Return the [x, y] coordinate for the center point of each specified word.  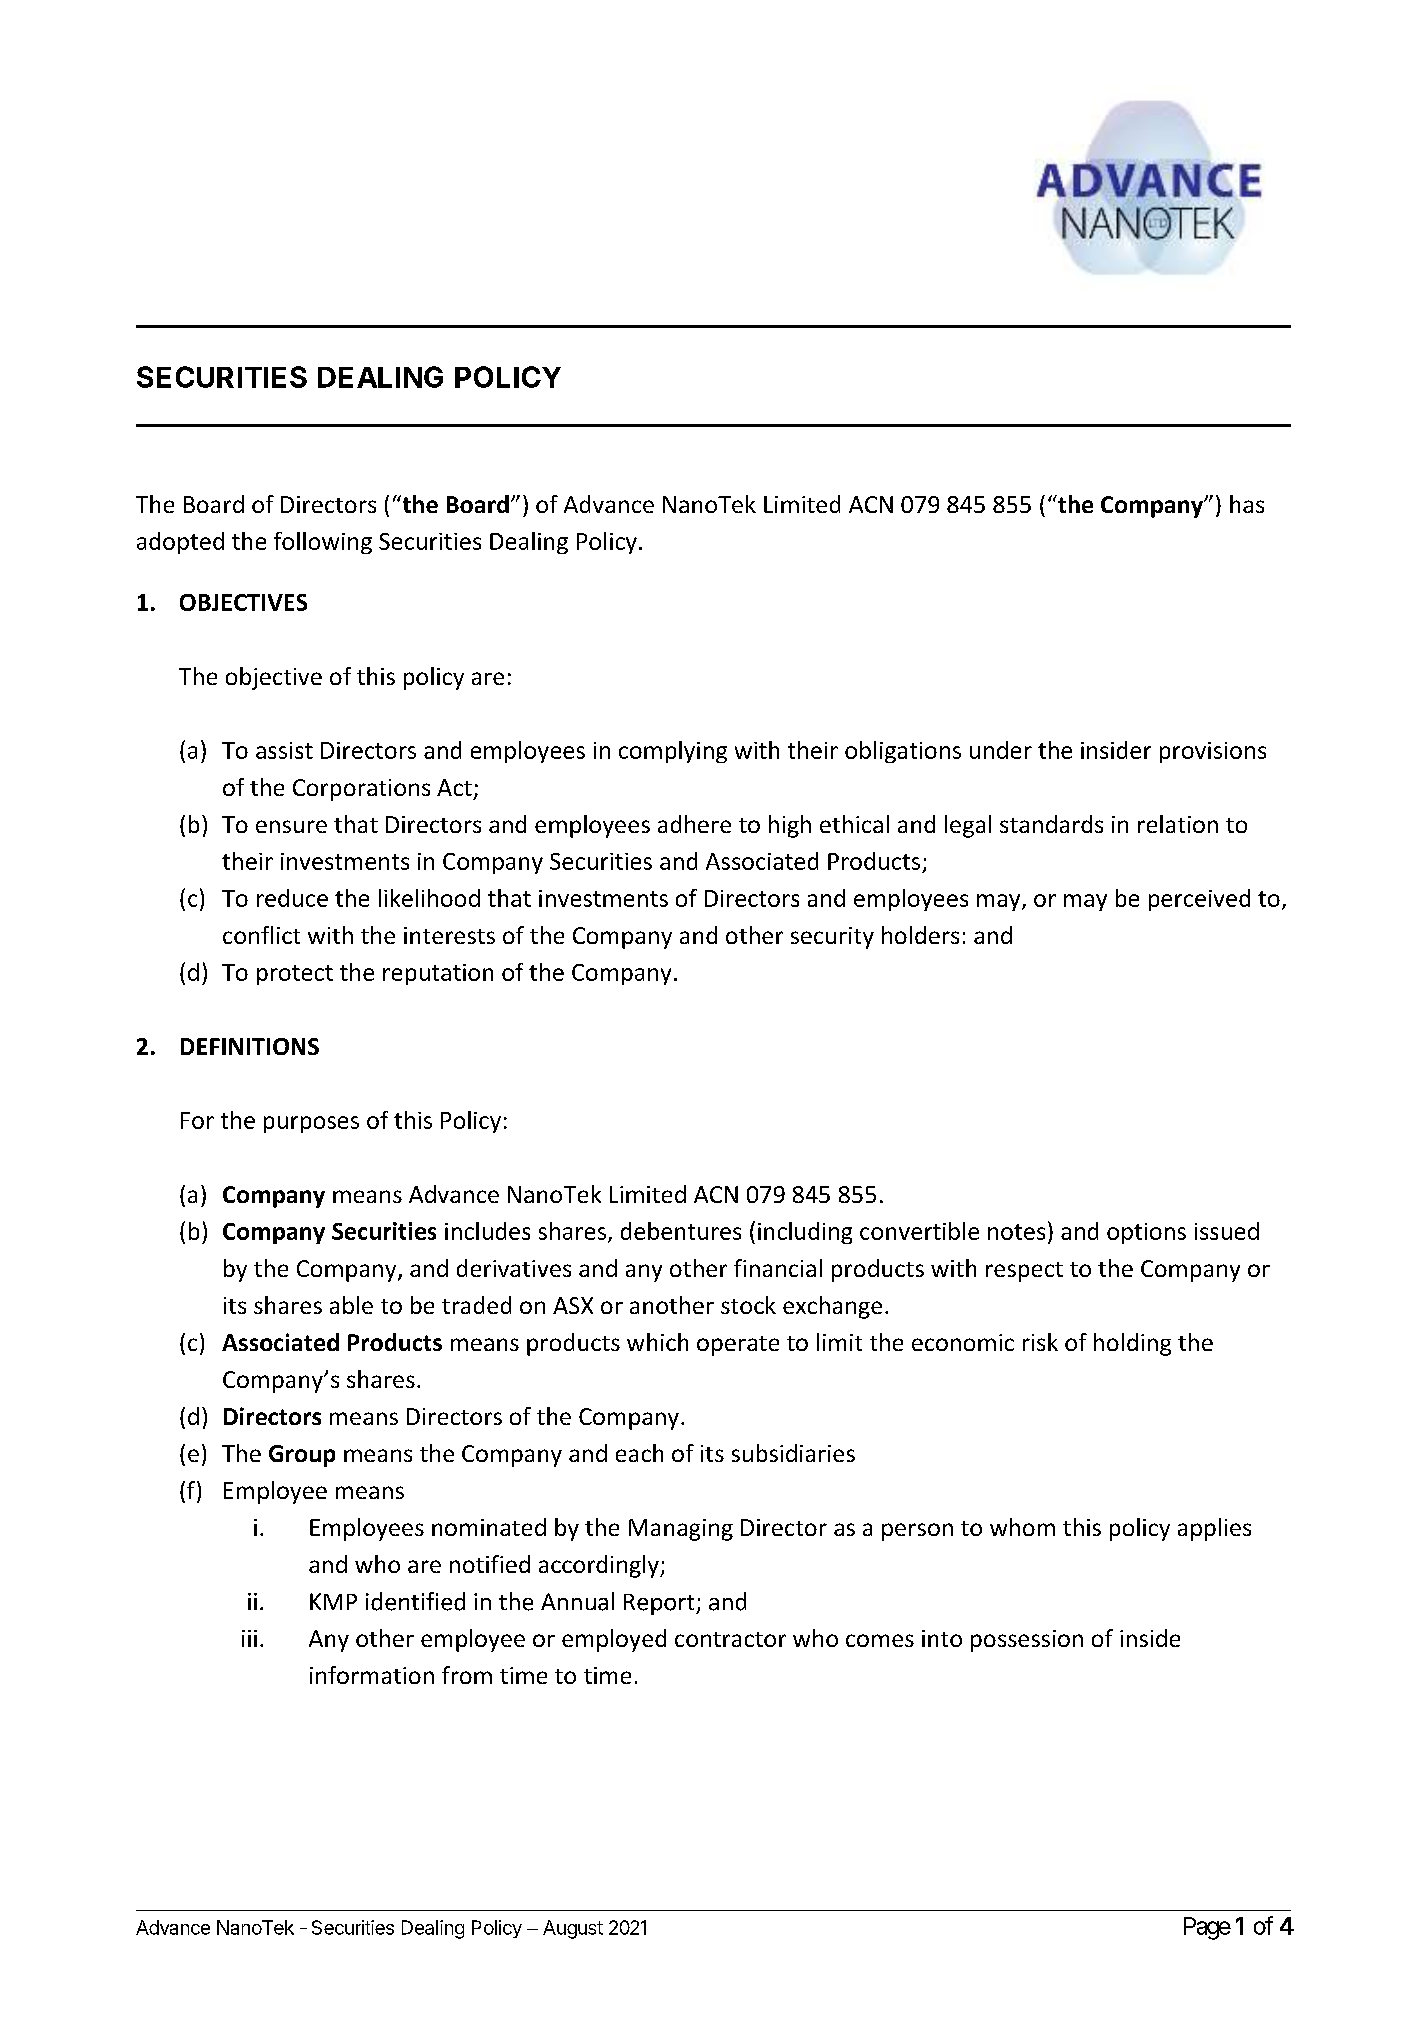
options [1146, 1233]
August [573, 1929]
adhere [694, 824]
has [1247, 504]
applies [1214, 1529]
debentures [681, 1231]
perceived [1199, 900]
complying [673, 752]
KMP [333, 1601]
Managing [681, 1530]
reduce [292, 898]
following [323, 543]
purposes [311, 1124]
